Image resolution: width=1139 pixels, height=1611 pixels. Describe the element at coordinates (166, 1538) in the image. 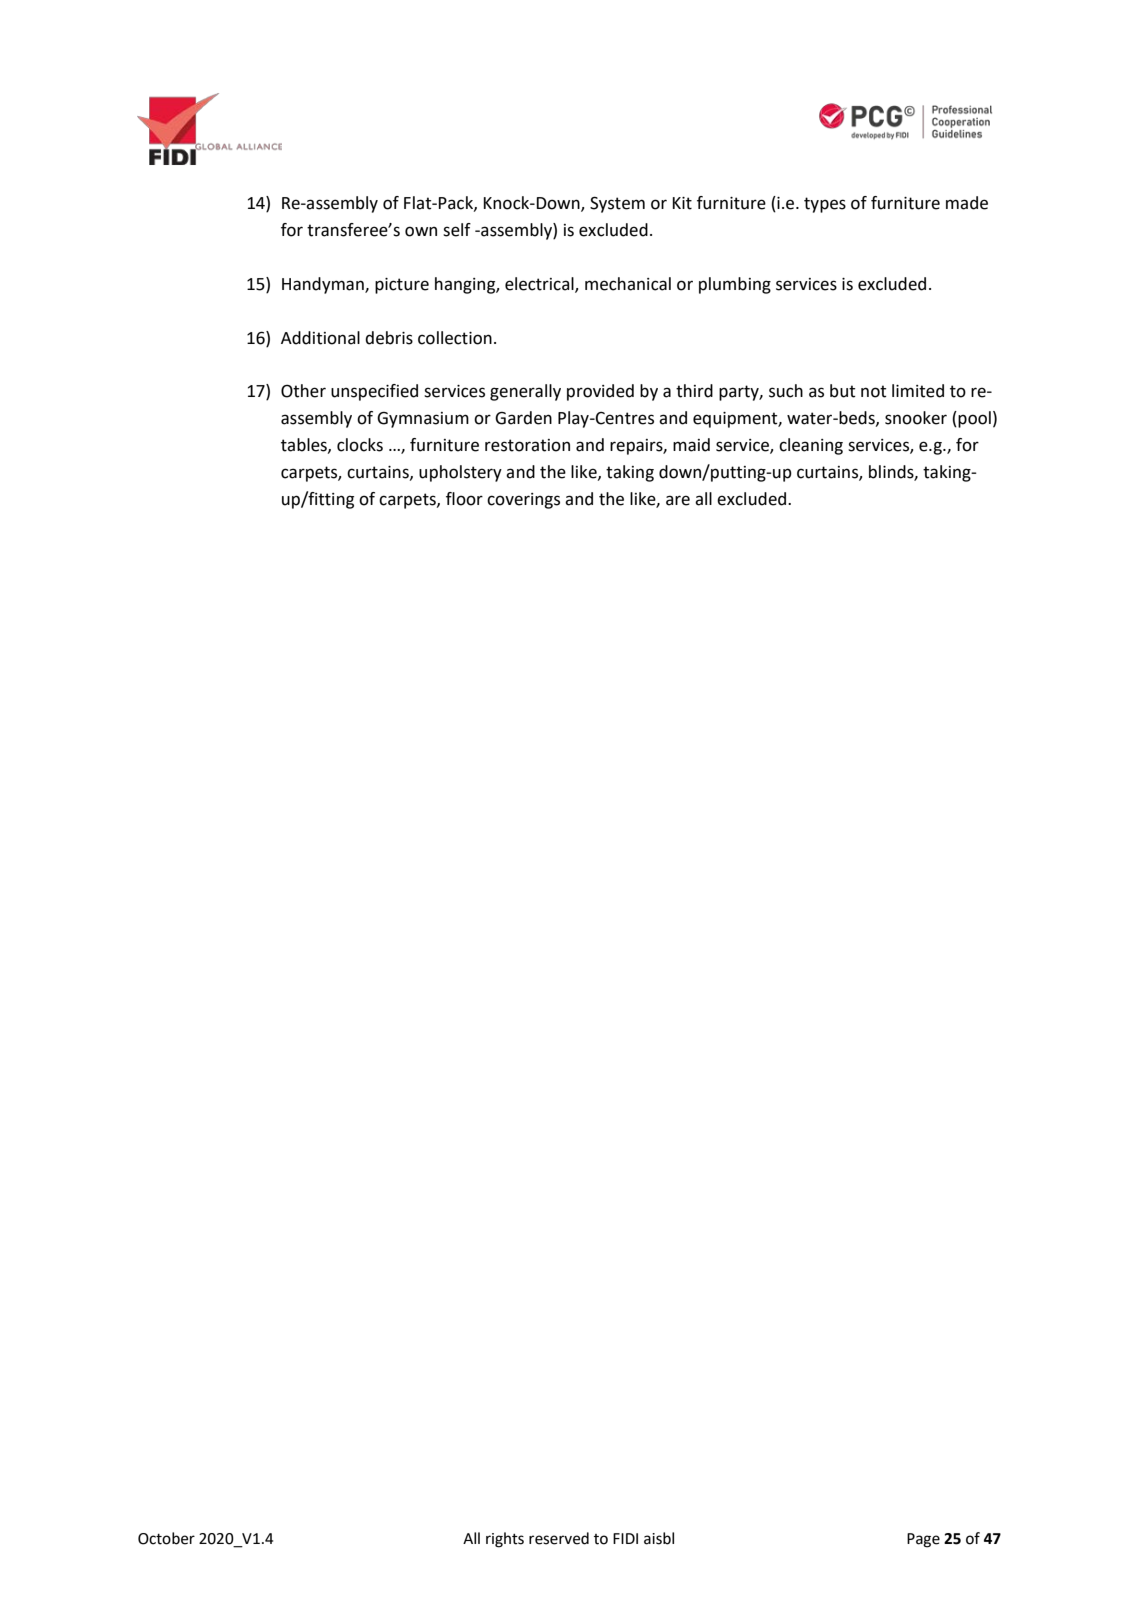

I see `October` at that location.
